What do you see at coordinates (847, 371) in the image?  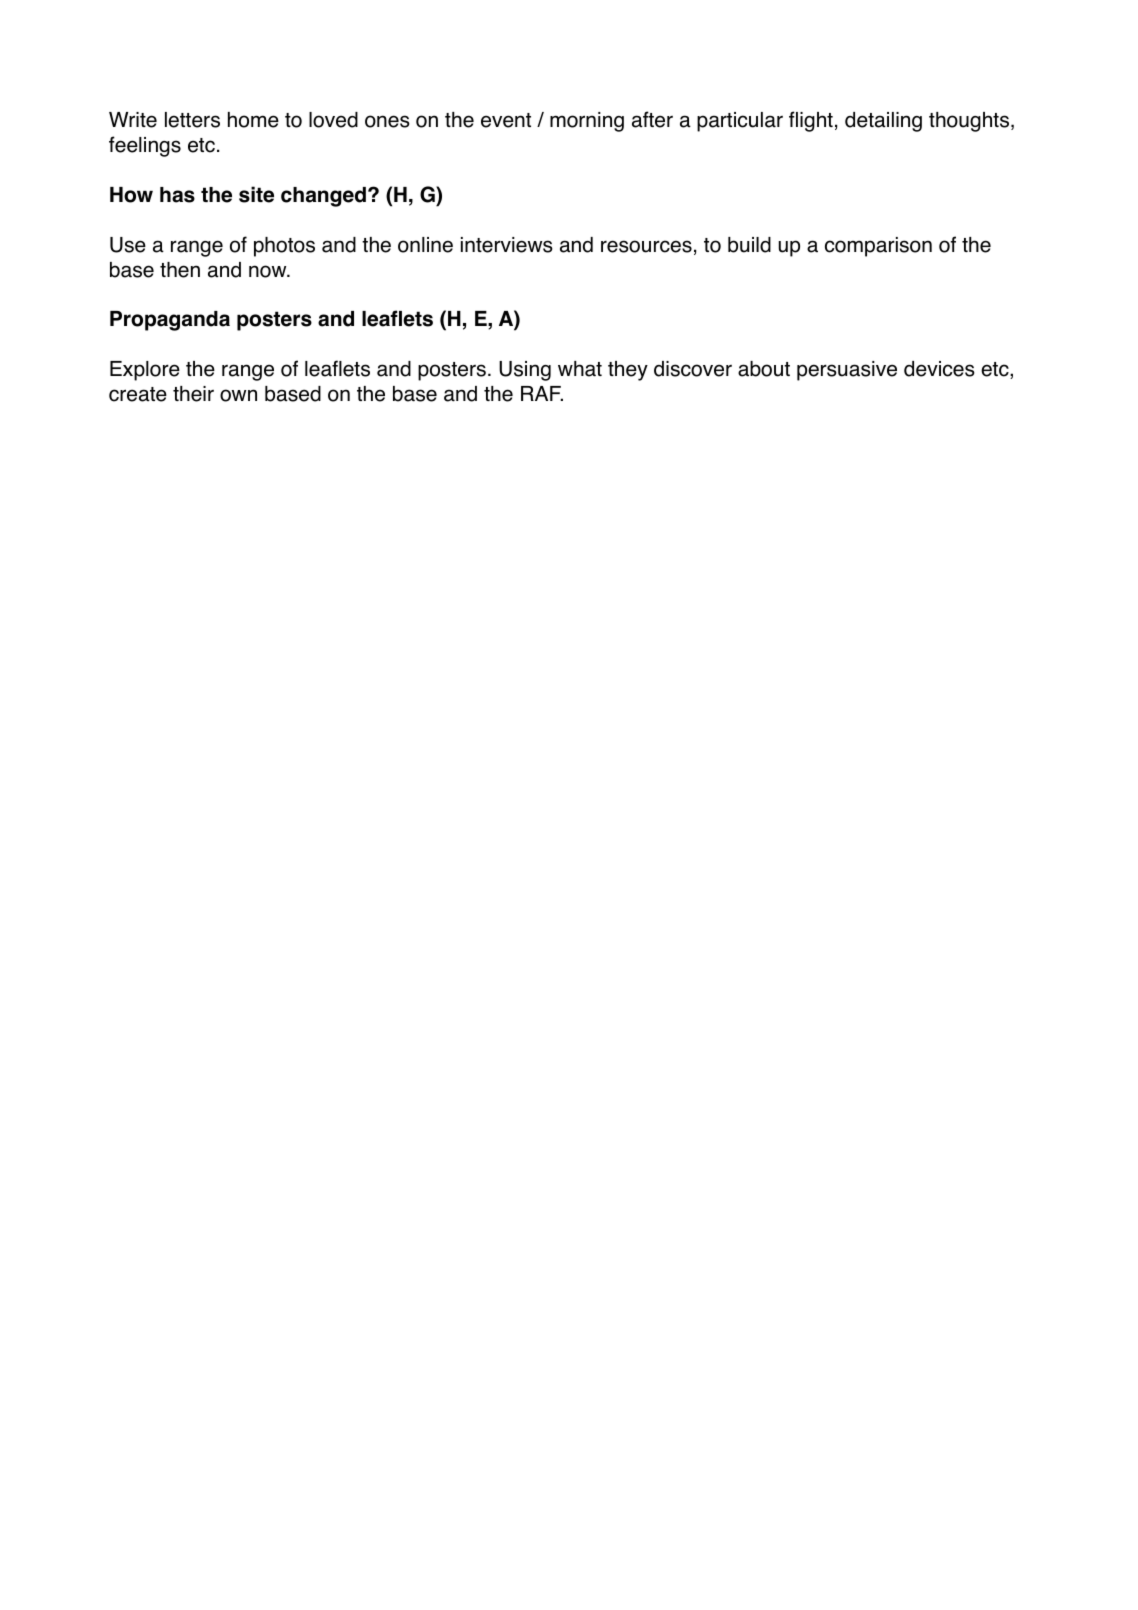 I see `persuasive` at bounding box center [847, 371].
